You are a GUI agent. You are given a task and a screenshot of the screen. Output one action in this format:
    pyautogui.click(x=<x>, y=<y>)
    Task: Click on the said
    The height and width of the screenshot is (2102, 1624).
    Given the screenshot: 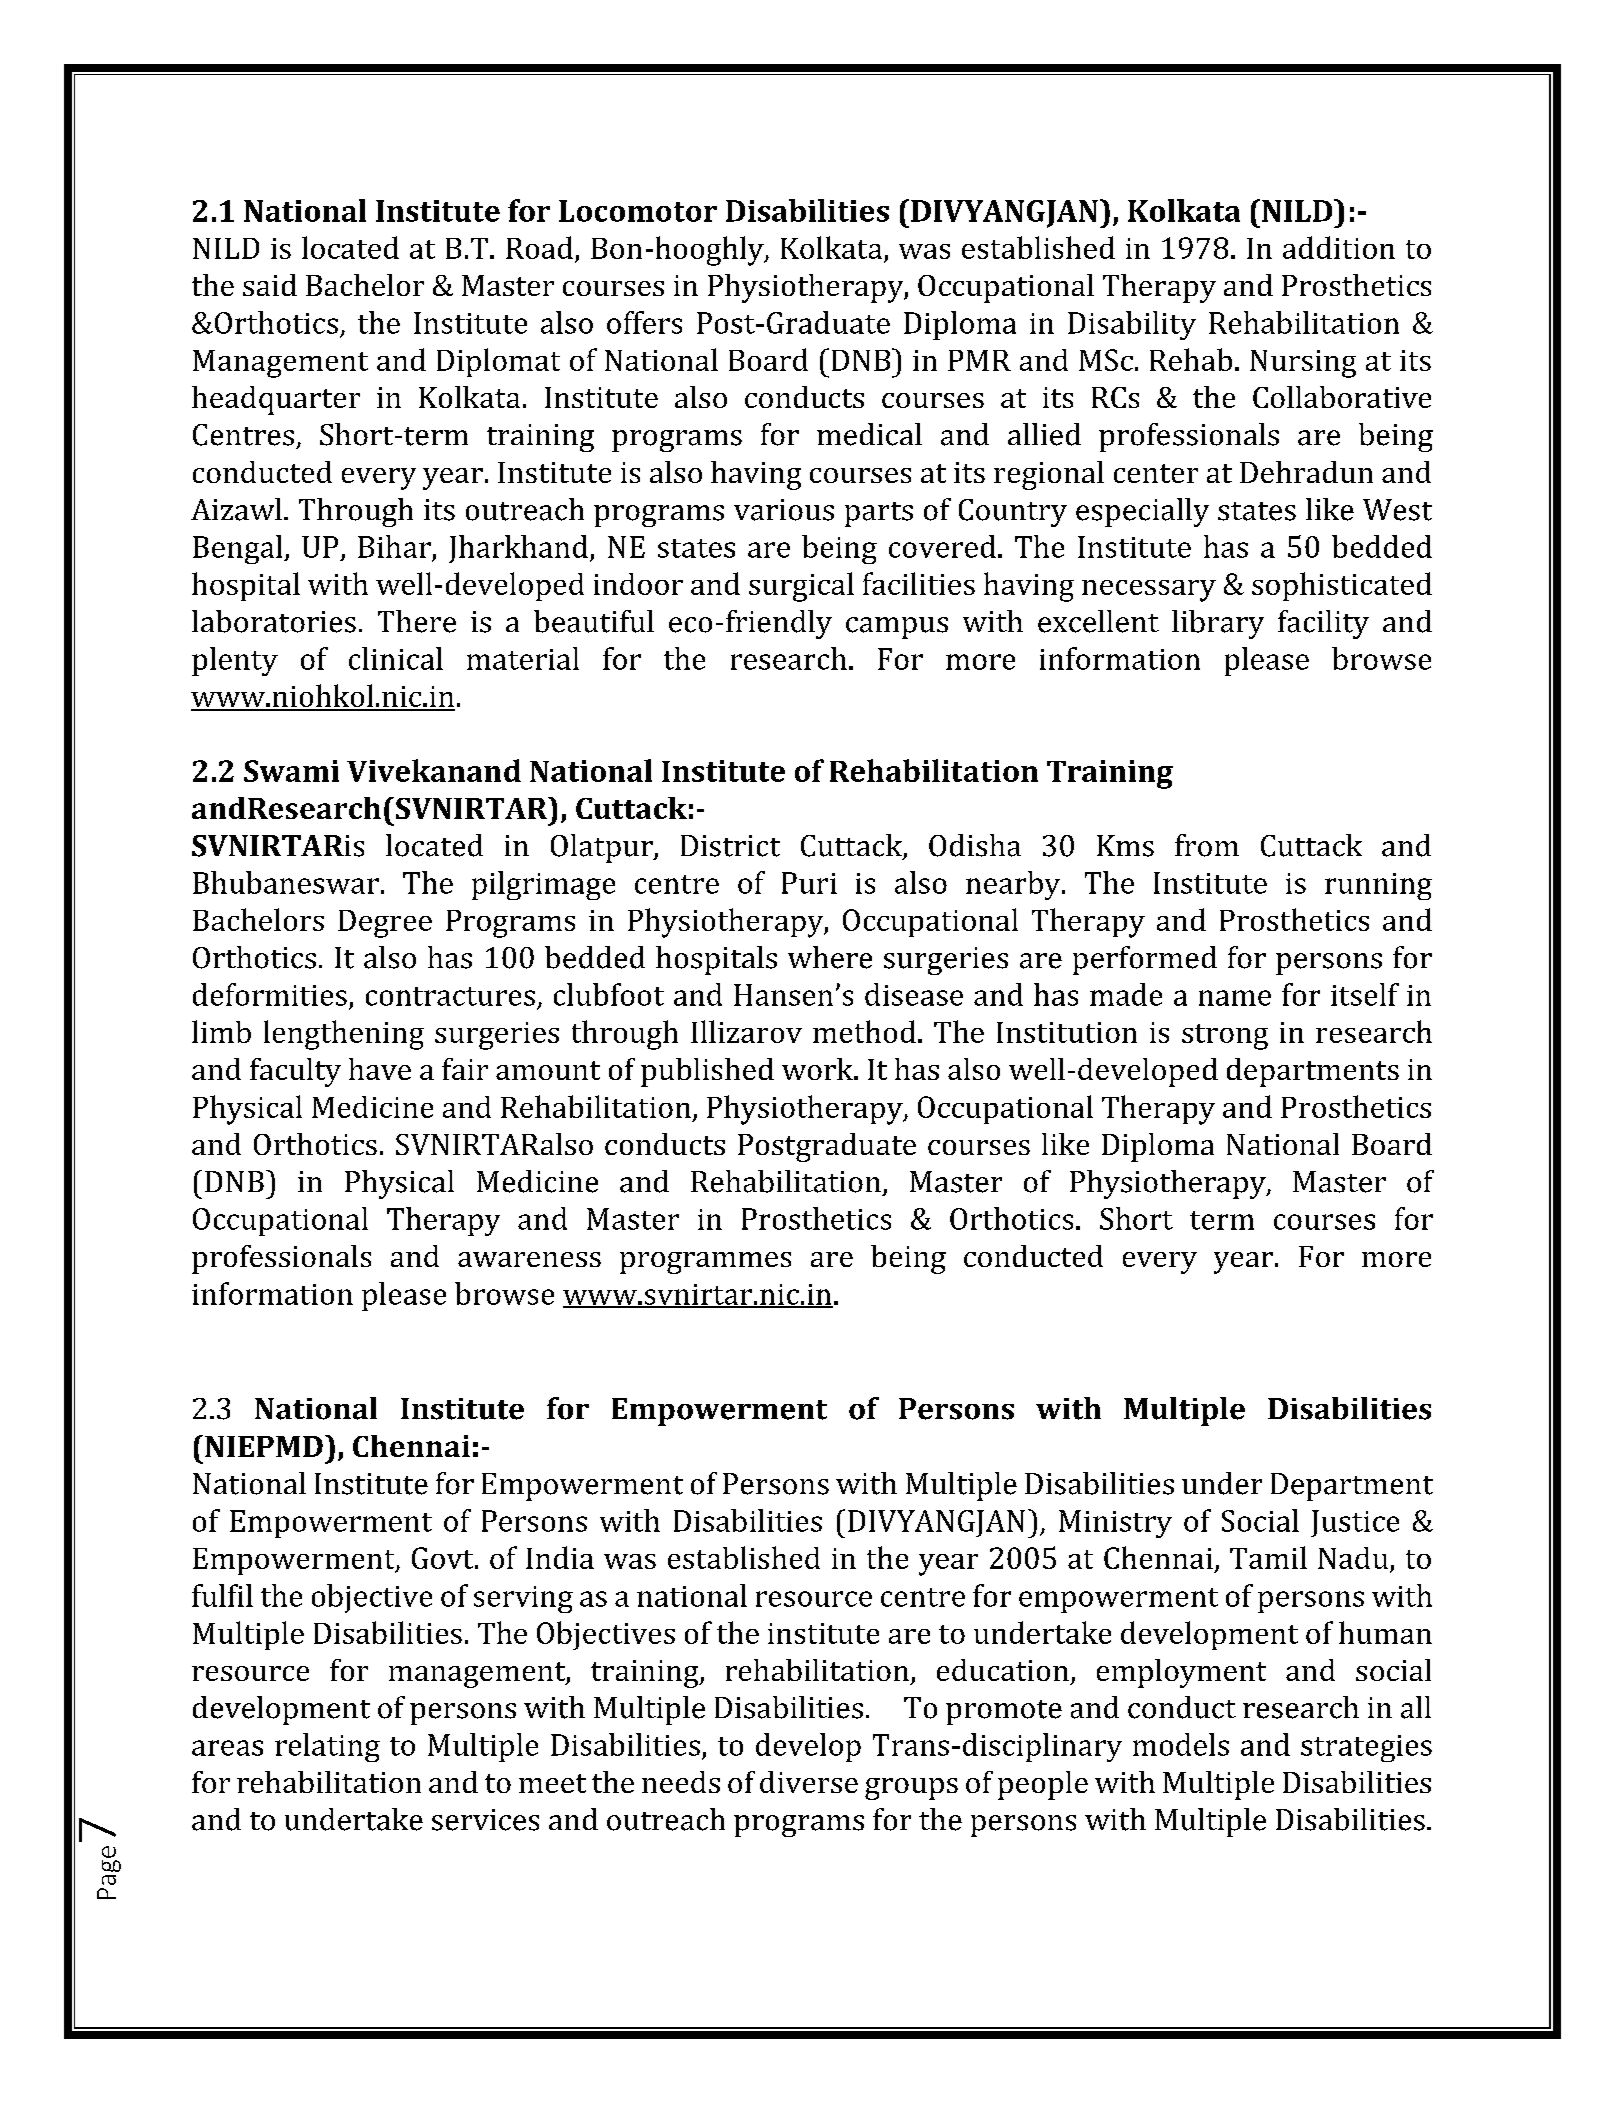 What is the action you would take?
    pyautogui.click(x=270, y=285)
